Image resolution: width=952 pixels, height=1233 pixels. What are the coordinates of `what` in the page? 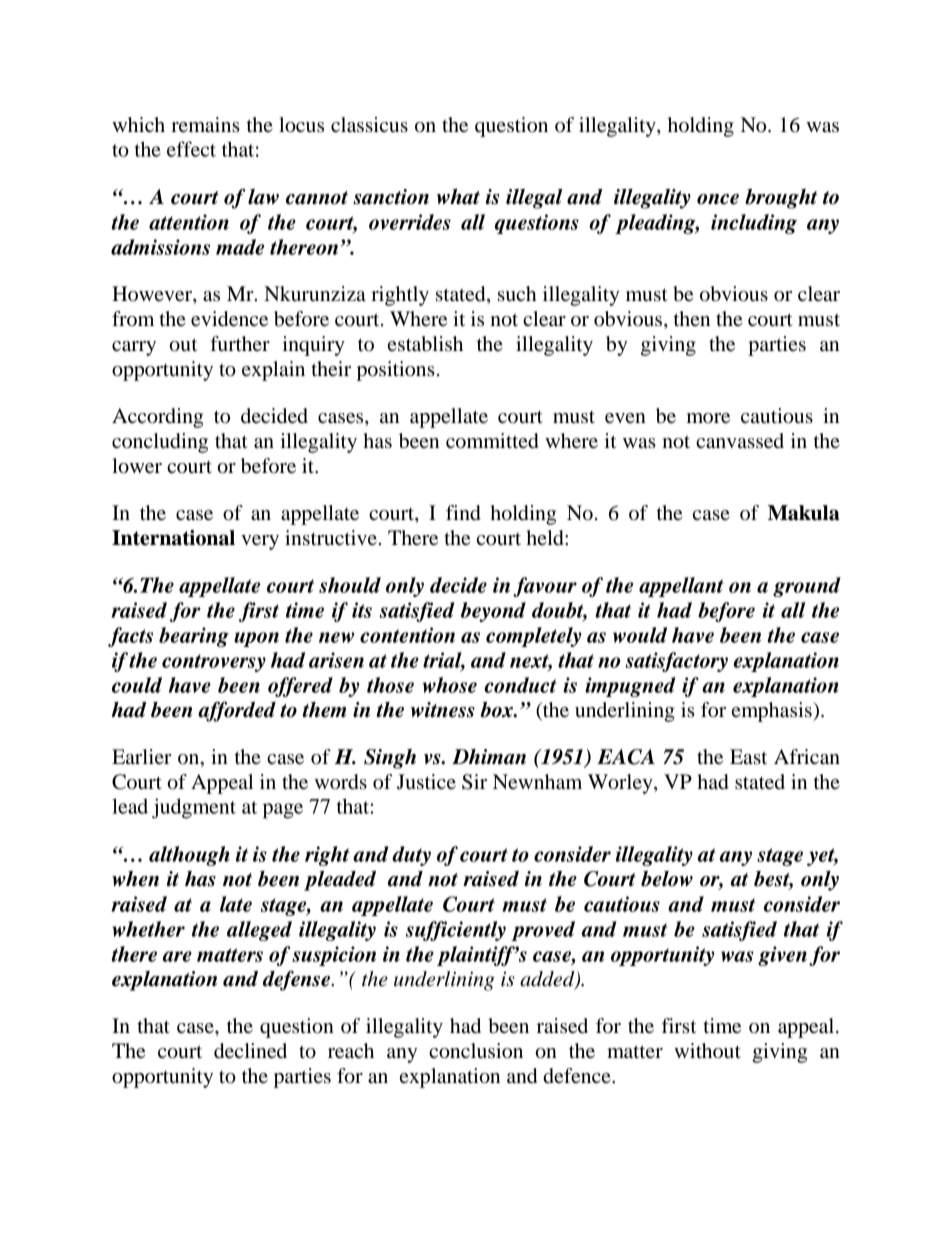 It's located at (458, 197).
